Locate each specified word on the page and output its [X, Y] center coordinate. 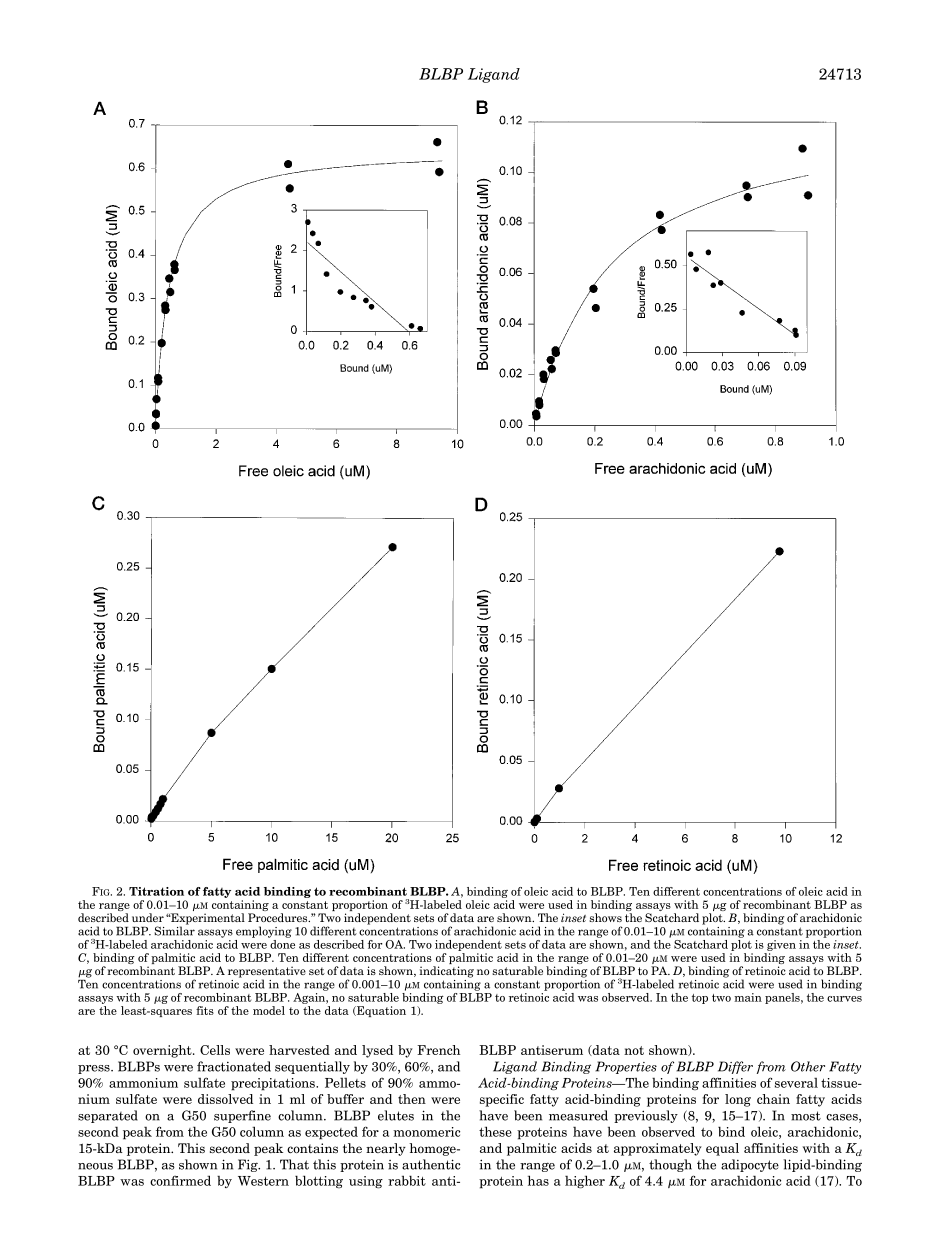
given [781, 945]
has [538, 1180]
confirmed [180, 1180]
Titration [156, 891]
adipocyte [750, 1165]
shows [605, 917]
